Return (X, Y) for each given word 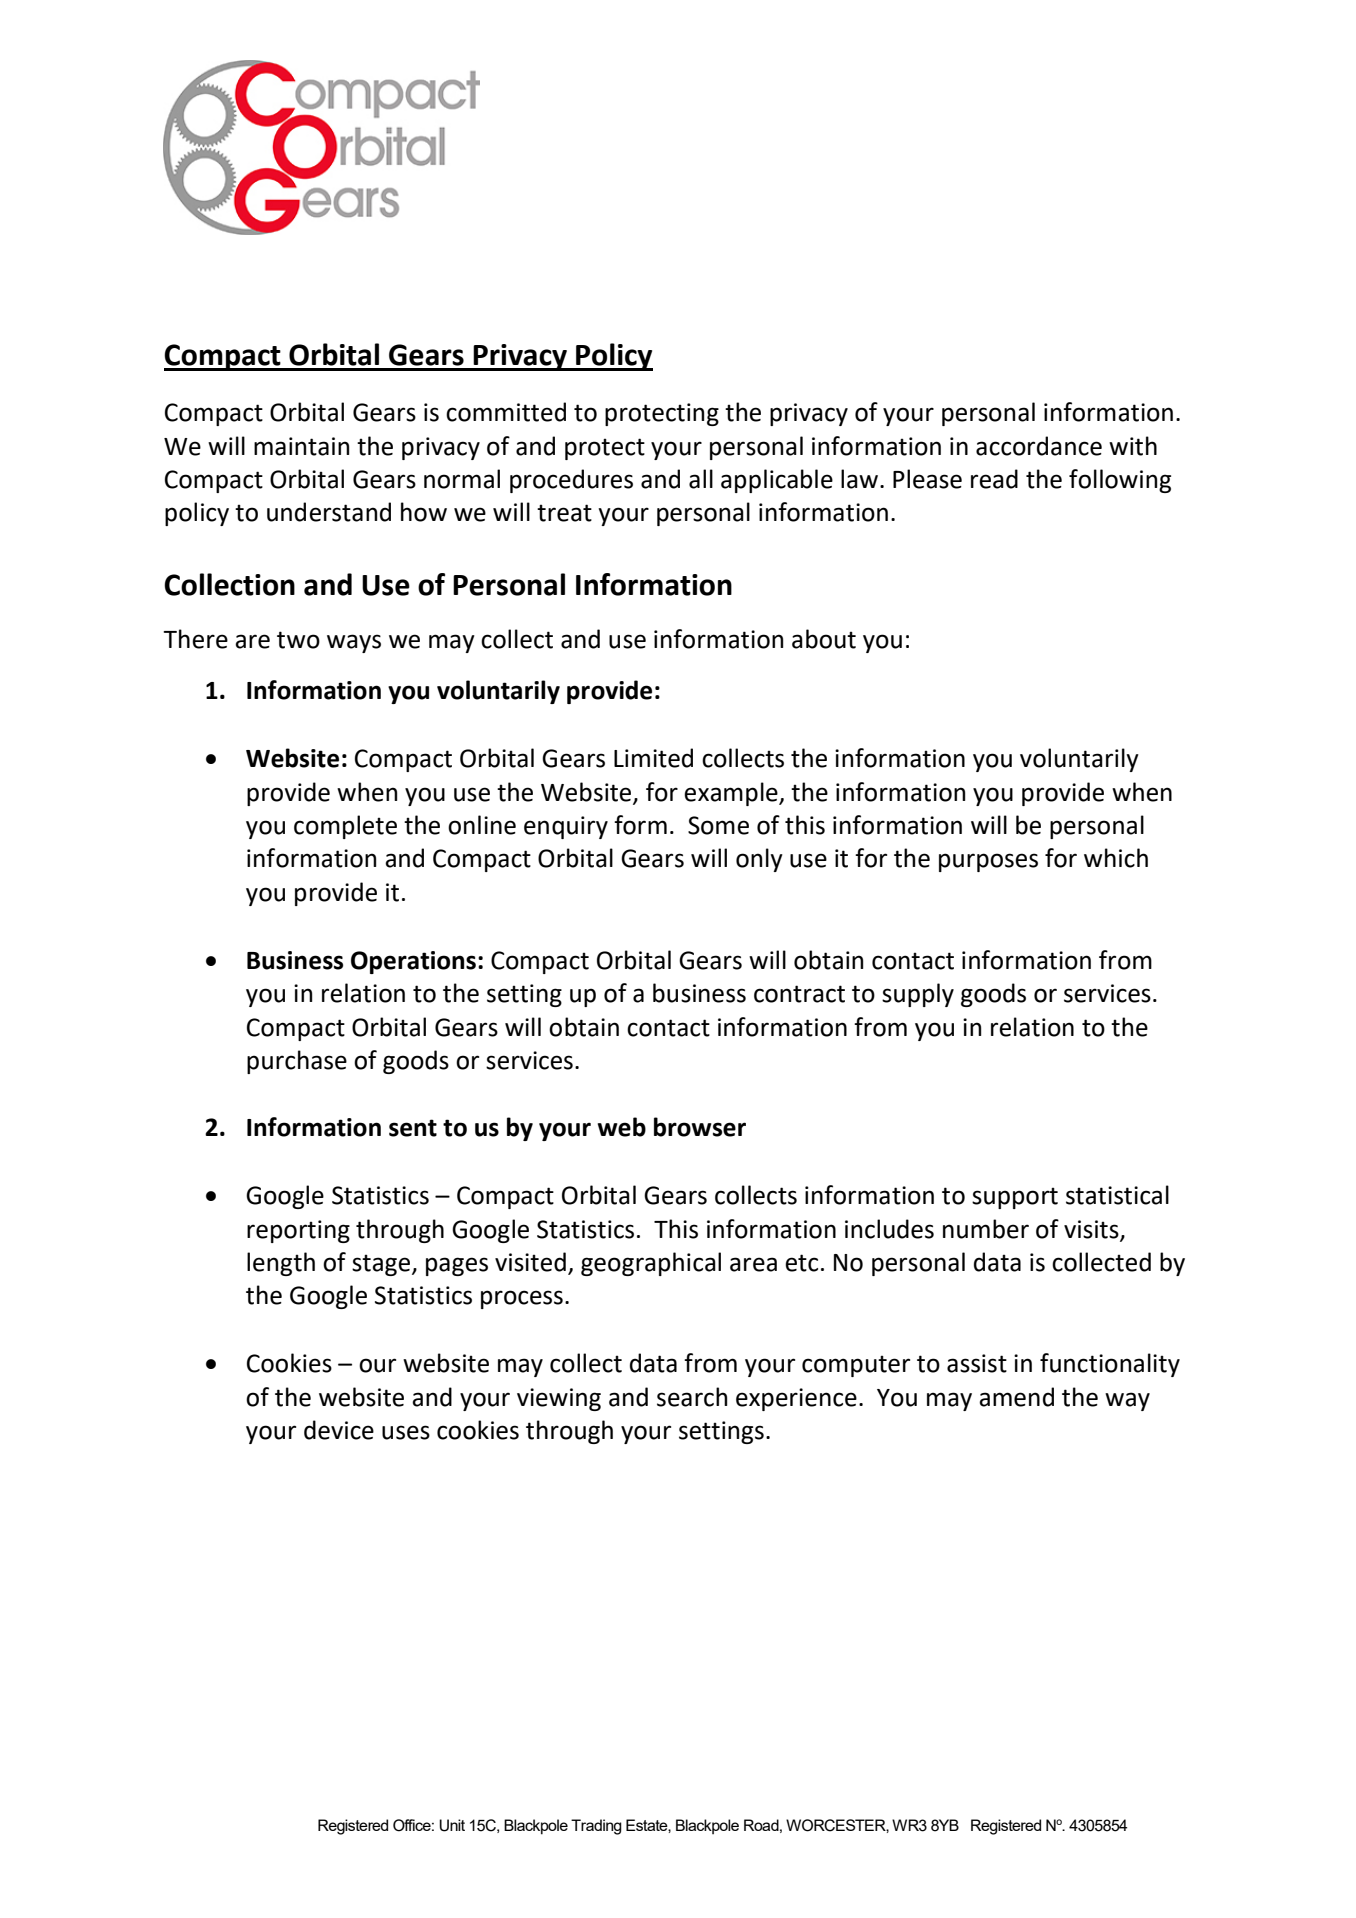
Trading (596, 1827)
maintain (301, 446)
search (692, 1397)
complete (345, 827)
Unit (452, 1825)
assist (977, 1363)
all (701, 479)
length (281, 1264)
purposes (988, 862)
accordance (1039, 446)
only (759, 860)
